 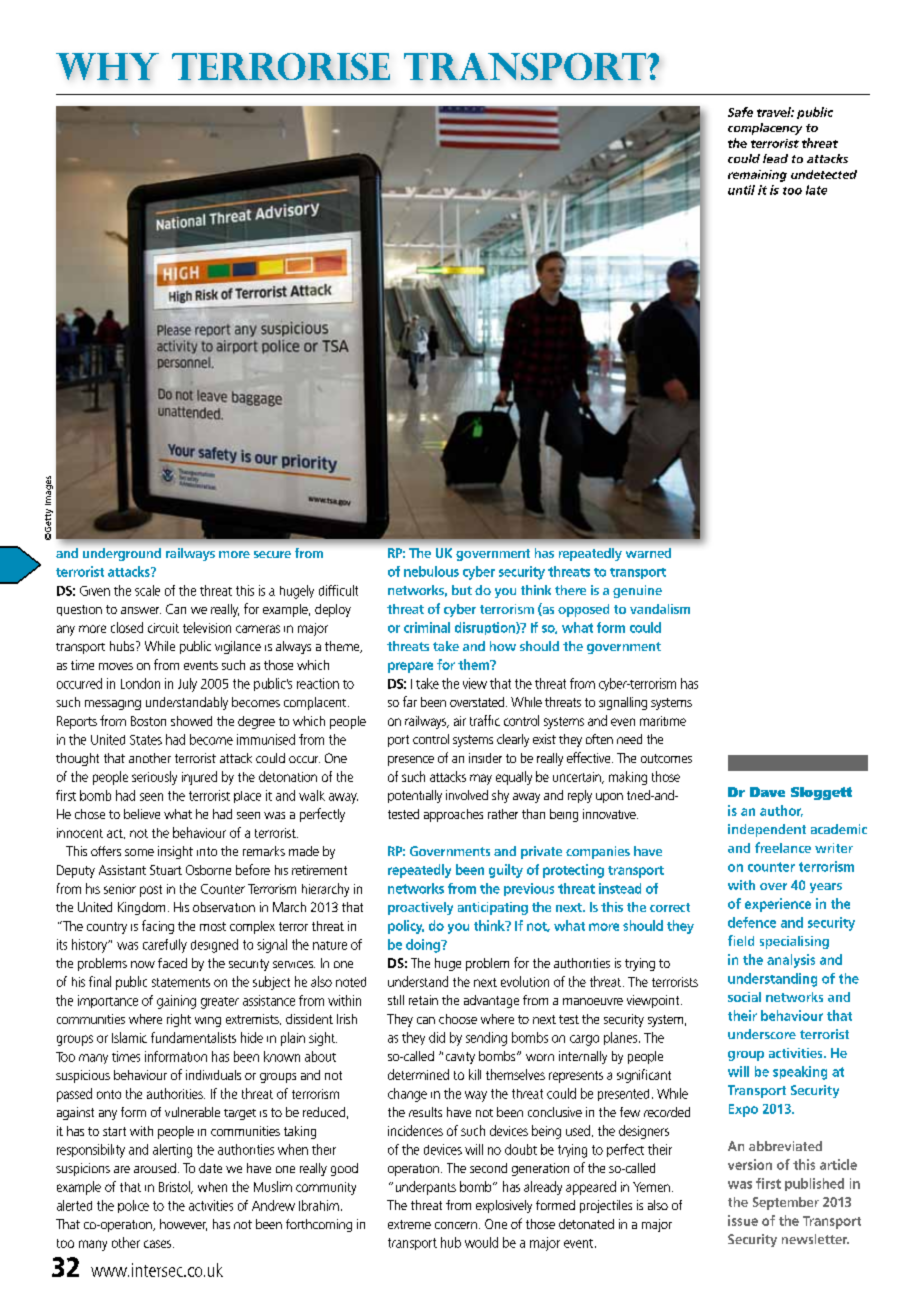 I want to click on vandalism, so click(x=660, y=609).
